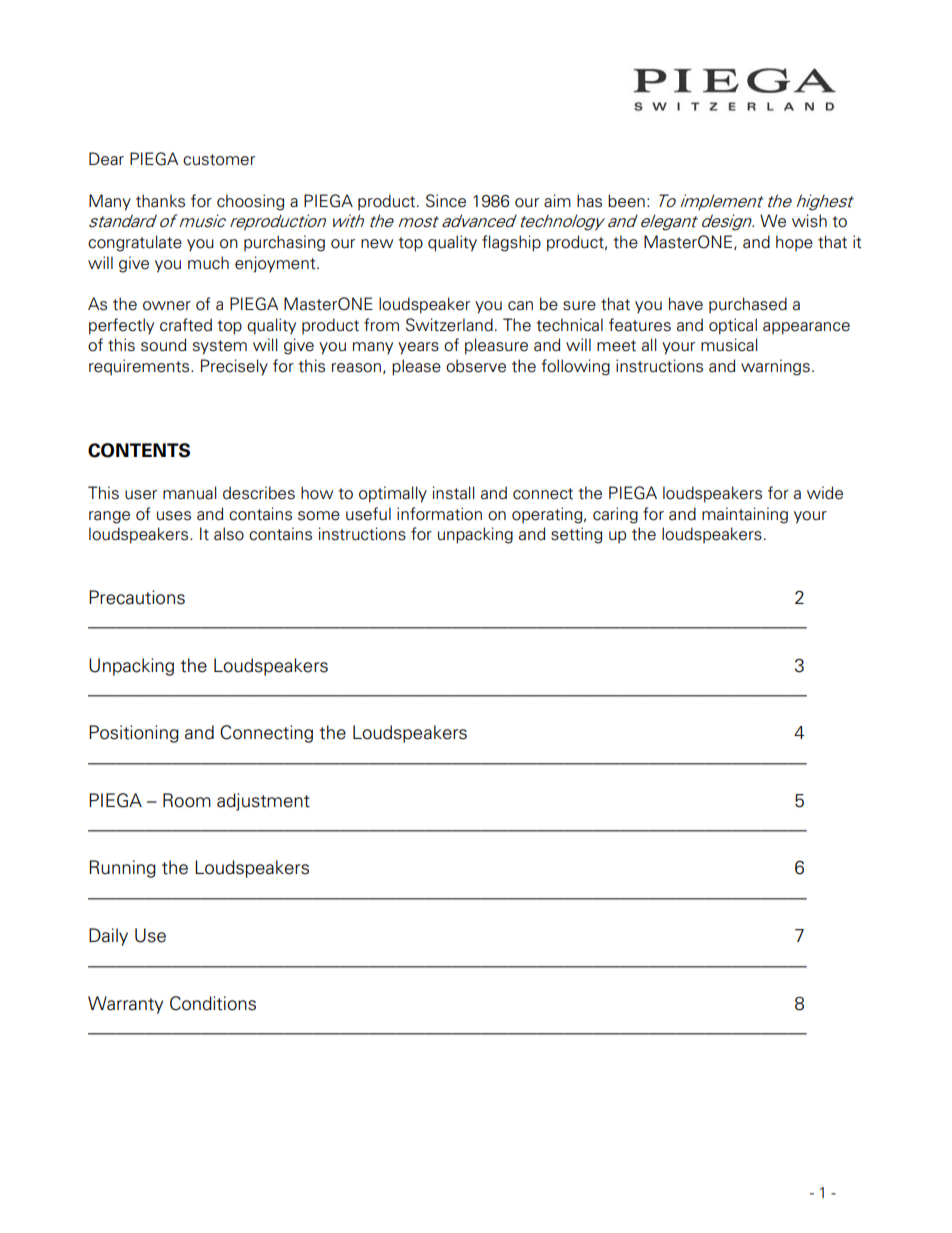  I want to click on setting, so click(576, 535).
